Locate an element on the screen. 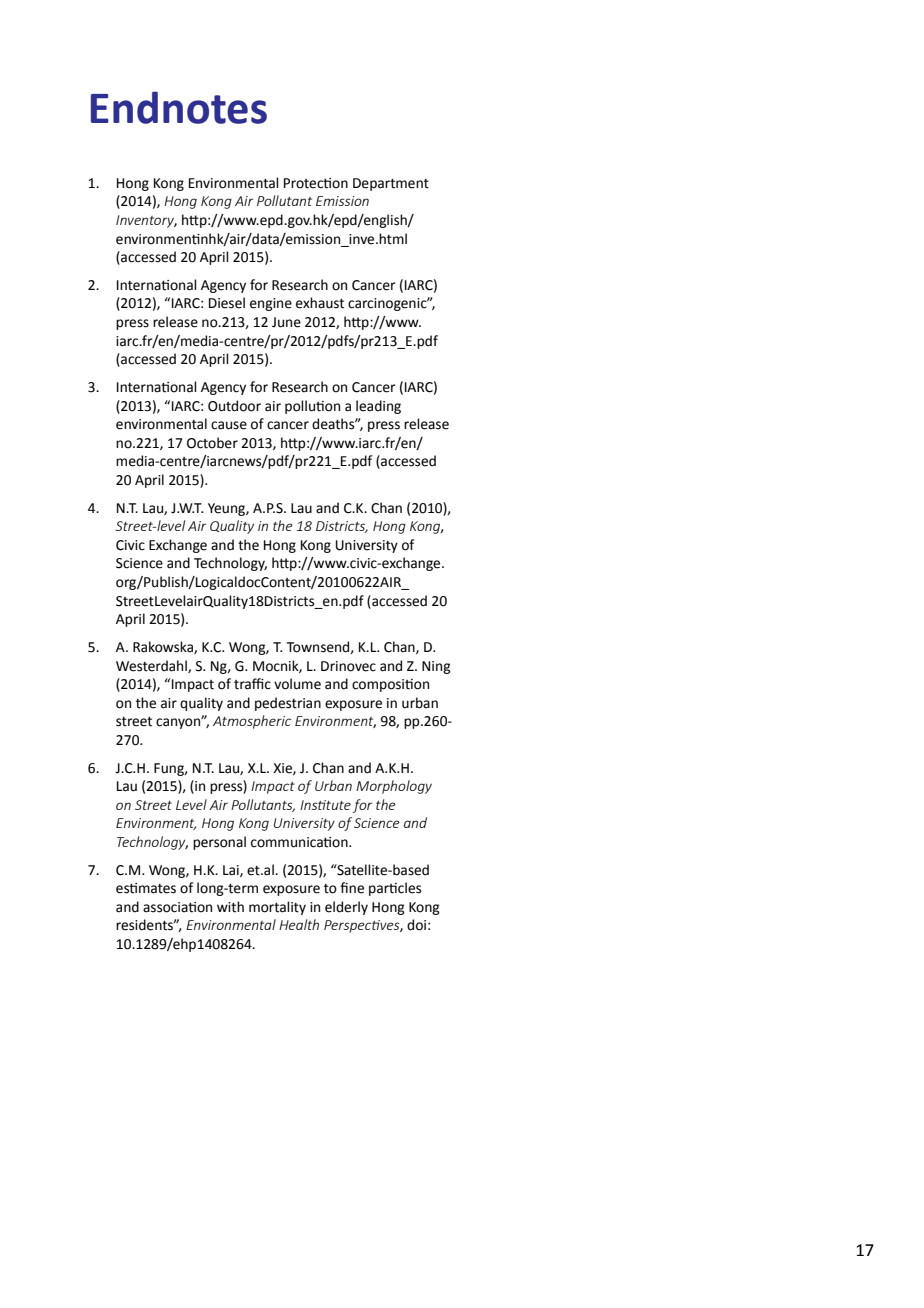 The image size is (924, 1308). Endnotes is located at coordinates (179, 107).
